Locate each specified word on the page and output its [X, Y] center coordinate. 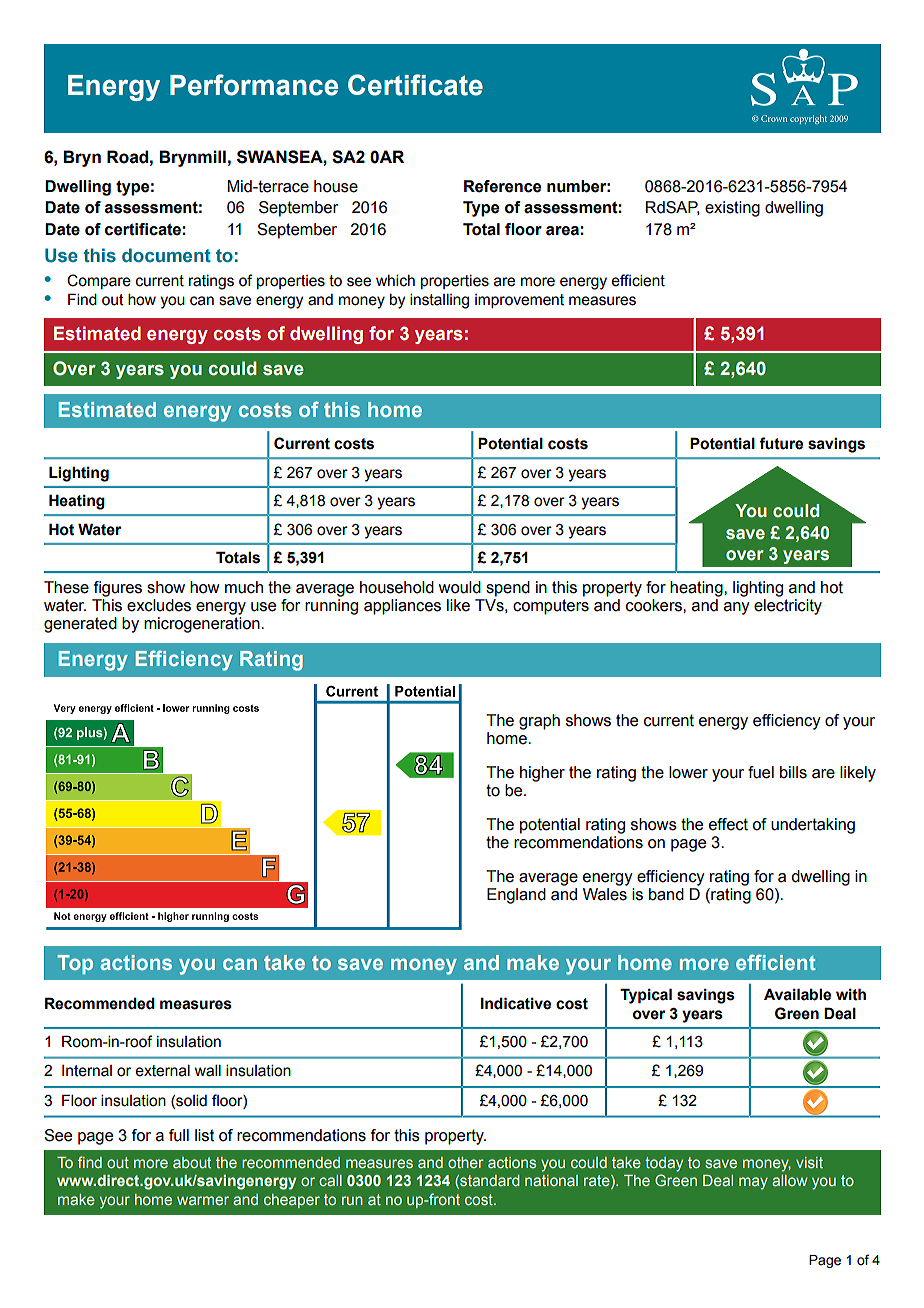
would [460, 587]
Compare [99, 281]
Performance [254, 85]
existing [732, 209]
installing [439, 301]
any [737, 608]
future [781, 443]
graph [539, 722]
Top [75, 964]
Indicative [516, 1003]
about [192, 1162]
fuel [761, 772]
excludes [159, 605]
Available [797, 994]
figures [118, 589]
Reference [502, 186]
